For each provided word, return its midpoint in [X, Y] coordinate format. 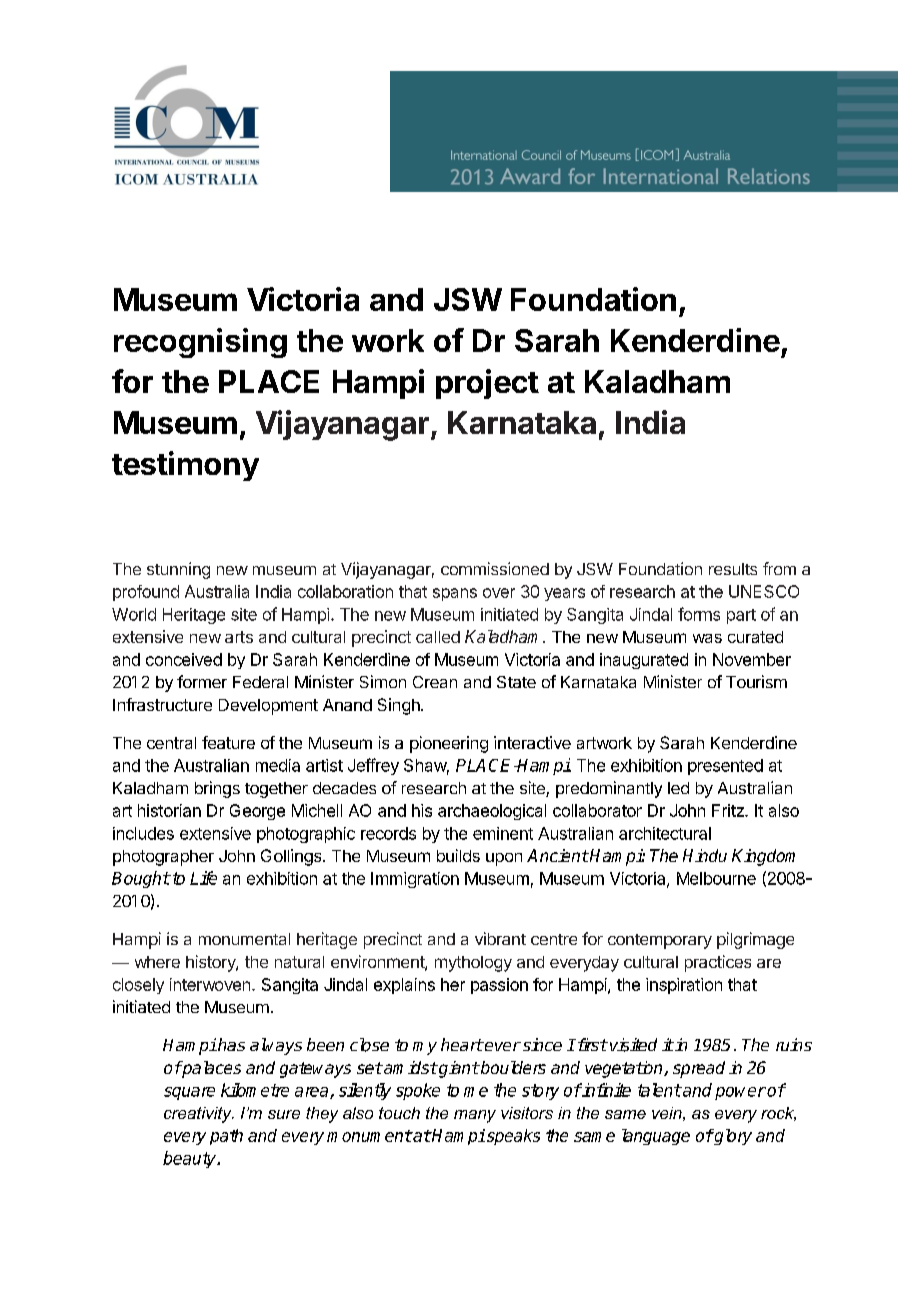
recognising [200, 343]
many [475, 1116]
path [226, 1137]
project [487, 384]
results [733, 569]
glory [732, 1137]
